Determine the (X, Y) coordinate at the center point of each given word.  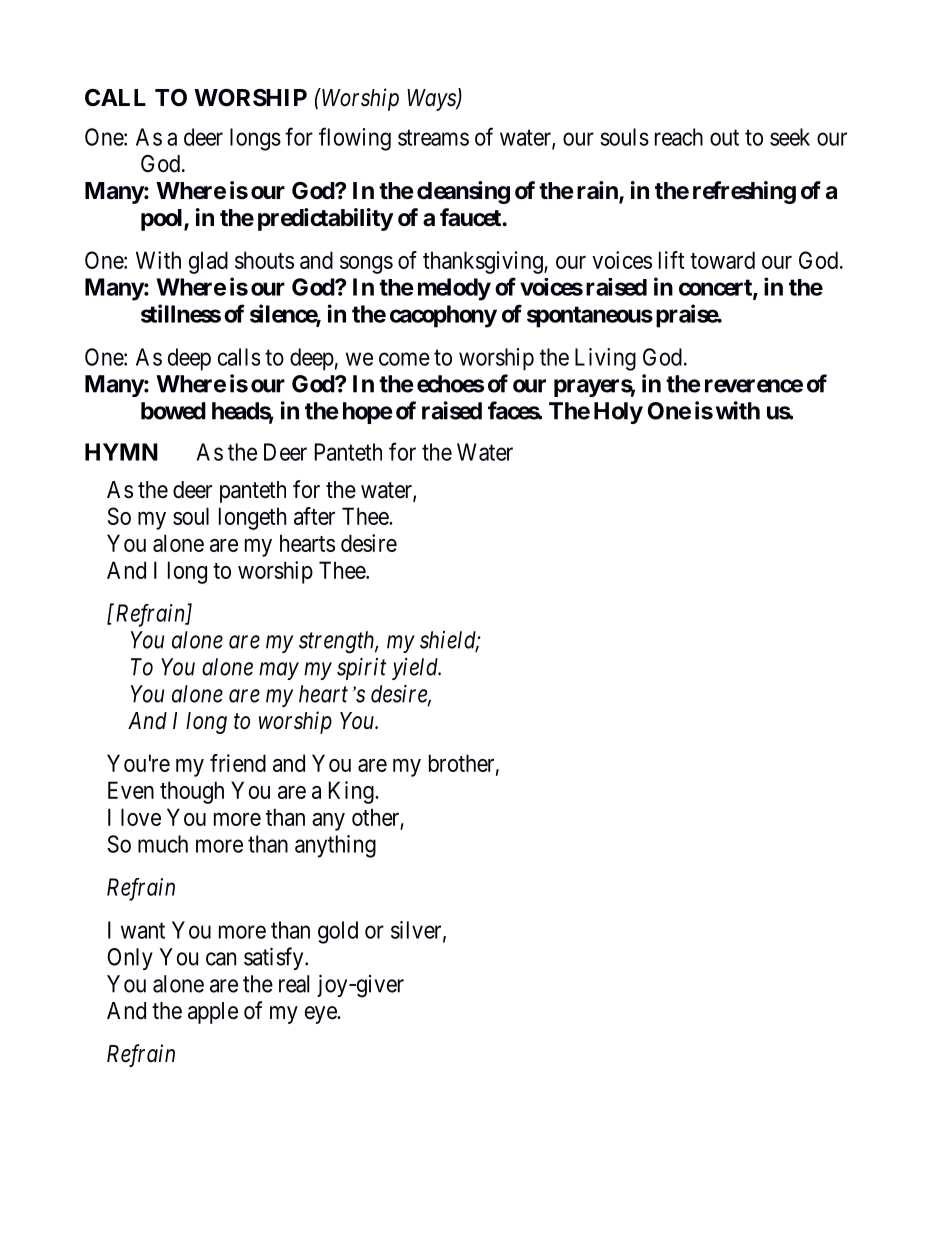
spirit (361, 669)
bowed (173, 411)
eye (321, 1015)
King (352, 792)
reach (679, 137)
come (404, 359)
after (314, 516)
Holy (618, 413)
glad (208, 262)
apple (213, 1013)
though (192, 792)
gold (338, 932)
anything (335, 846)
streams (433, 137)
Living (605, 359)
